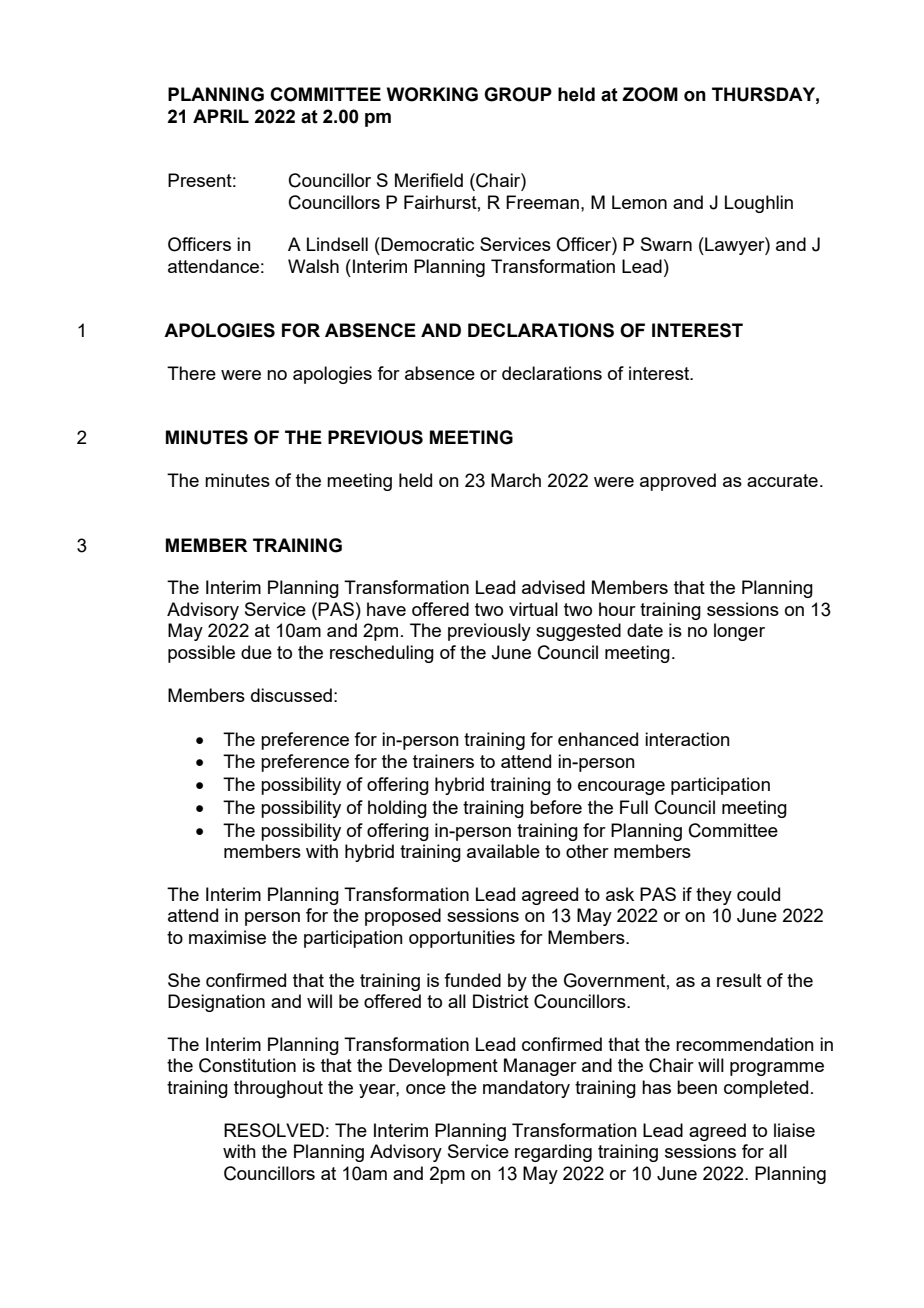 This screenshot has height=1308, width=924. Describe the element at coordinates (687, 739) in the screenshot. I see `interaction` at that location.
